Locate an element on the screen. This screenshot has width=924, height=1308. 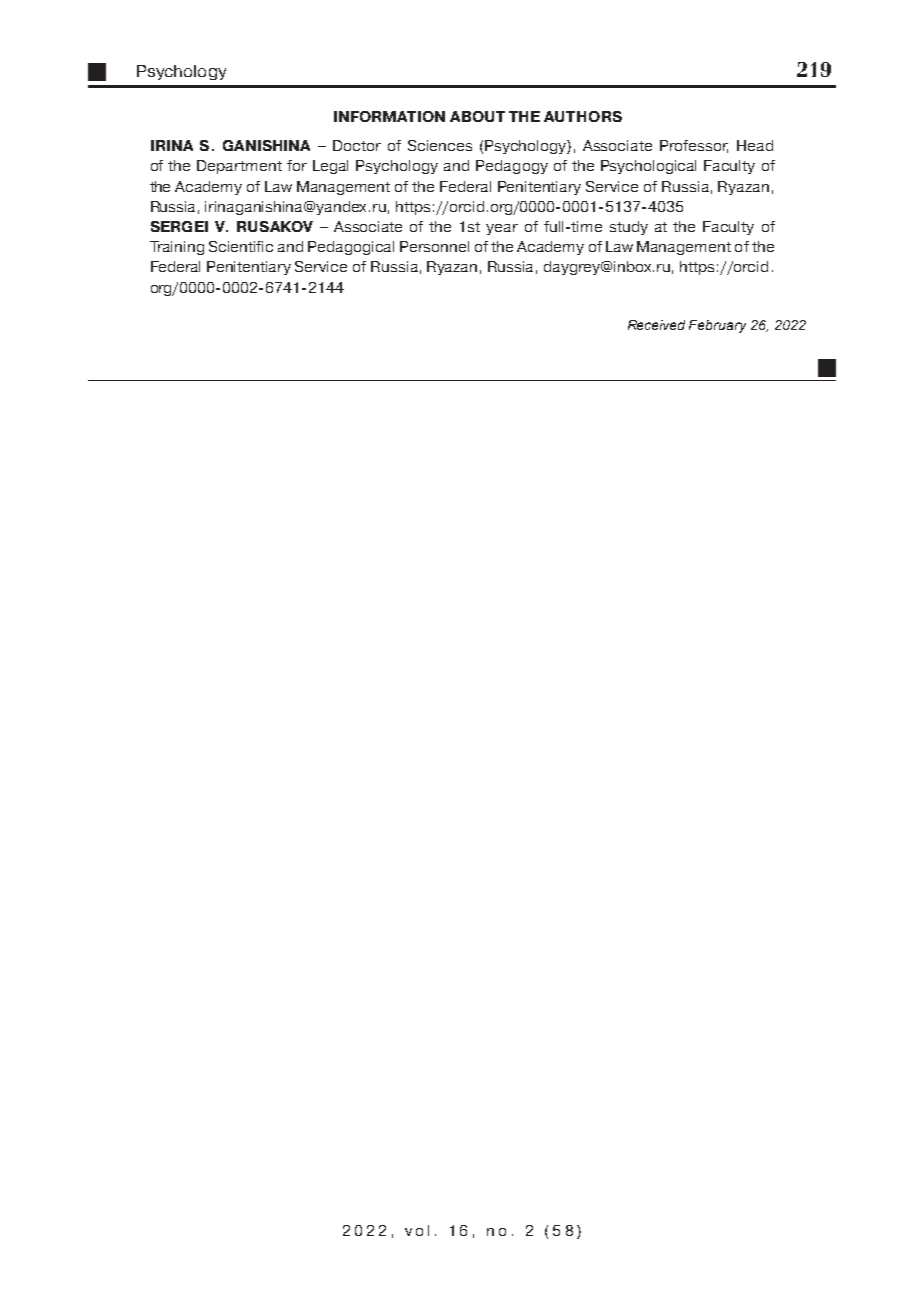
study is located at coordinates (629, 228).
